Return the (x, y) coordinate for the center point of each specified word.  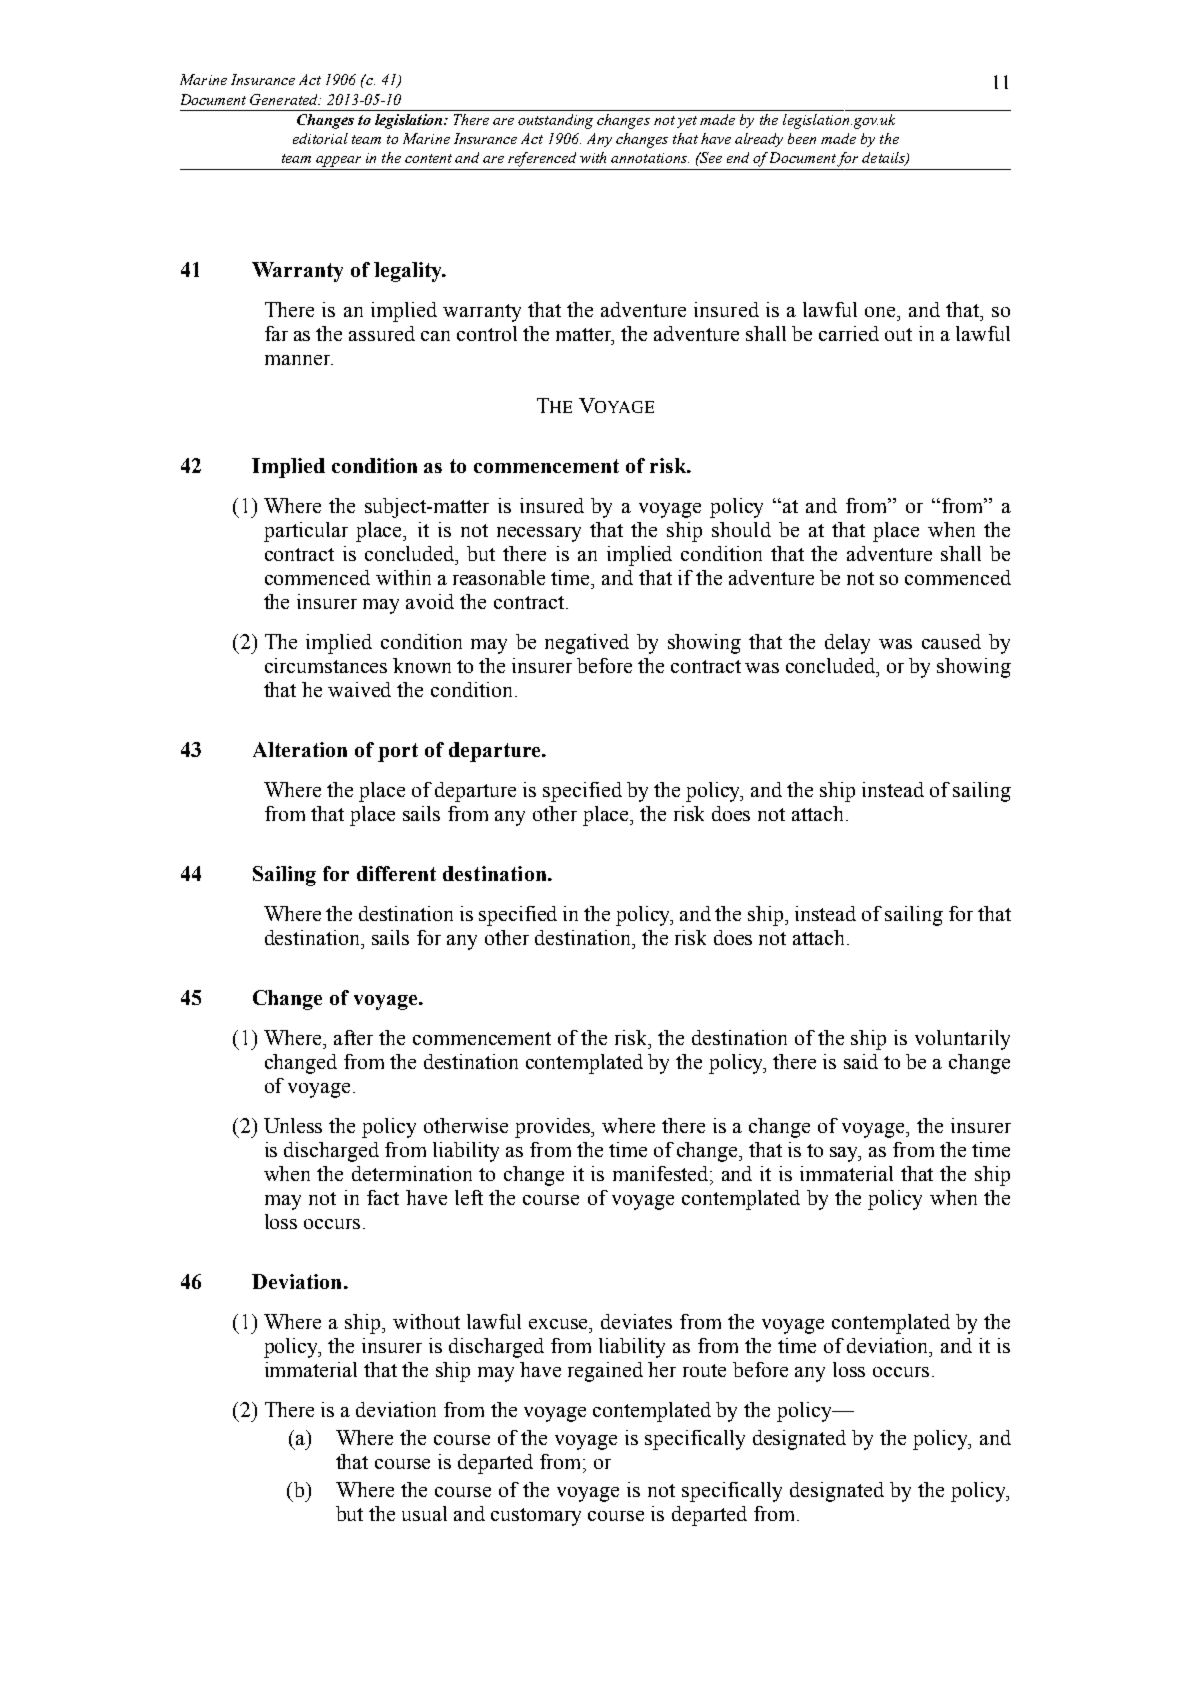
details (884, 159)
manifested (662, 1173)
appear (338, 161)
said (861, 1061)
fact (383, 1197)
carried (849, 333)
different (396, 873)
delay (847, 644)
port (398, 752)
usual (424, 1513)
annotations (650, 158)
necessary (539, 534)
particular (306, 532)
